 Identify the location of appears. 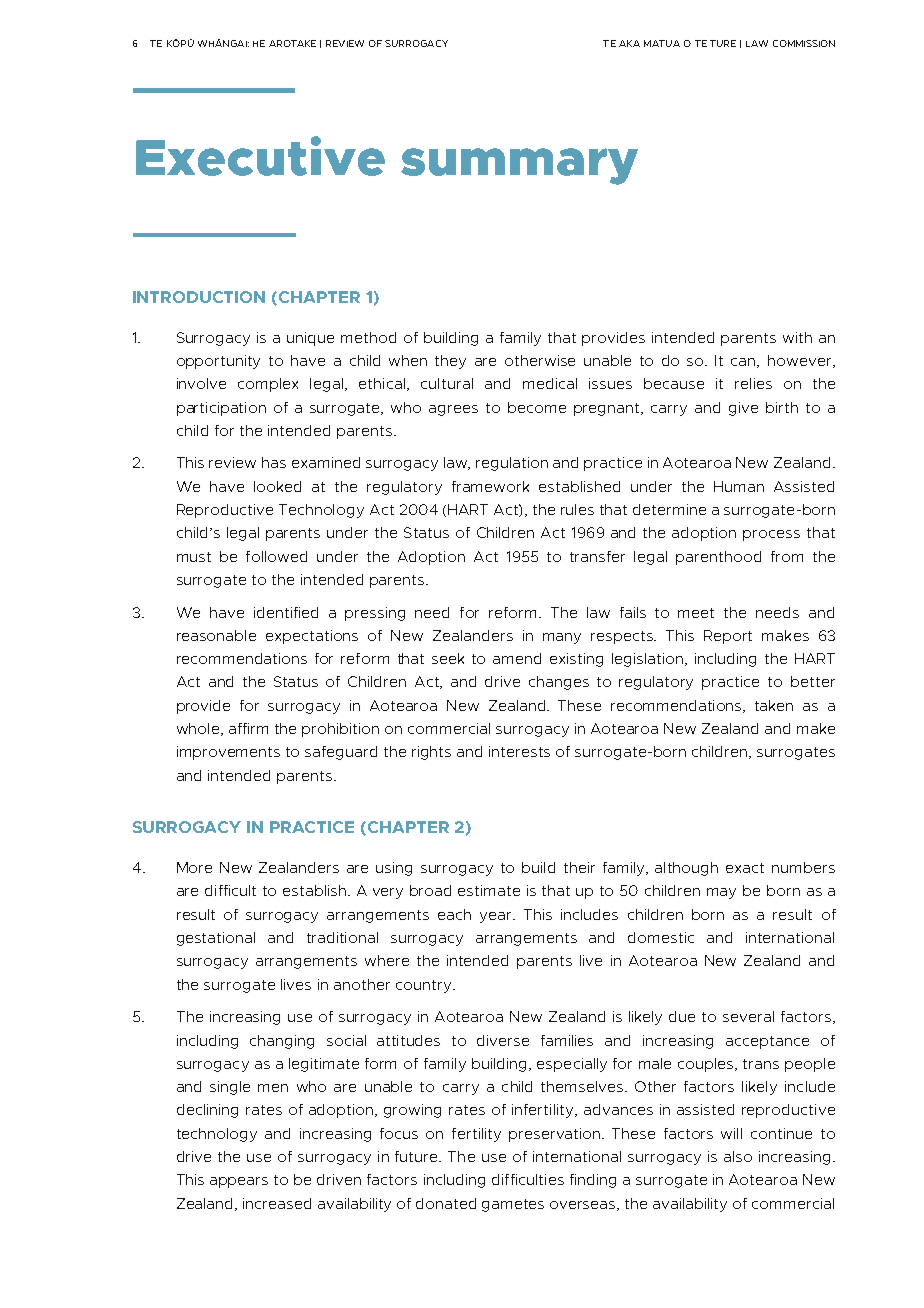
(239, 1182).
